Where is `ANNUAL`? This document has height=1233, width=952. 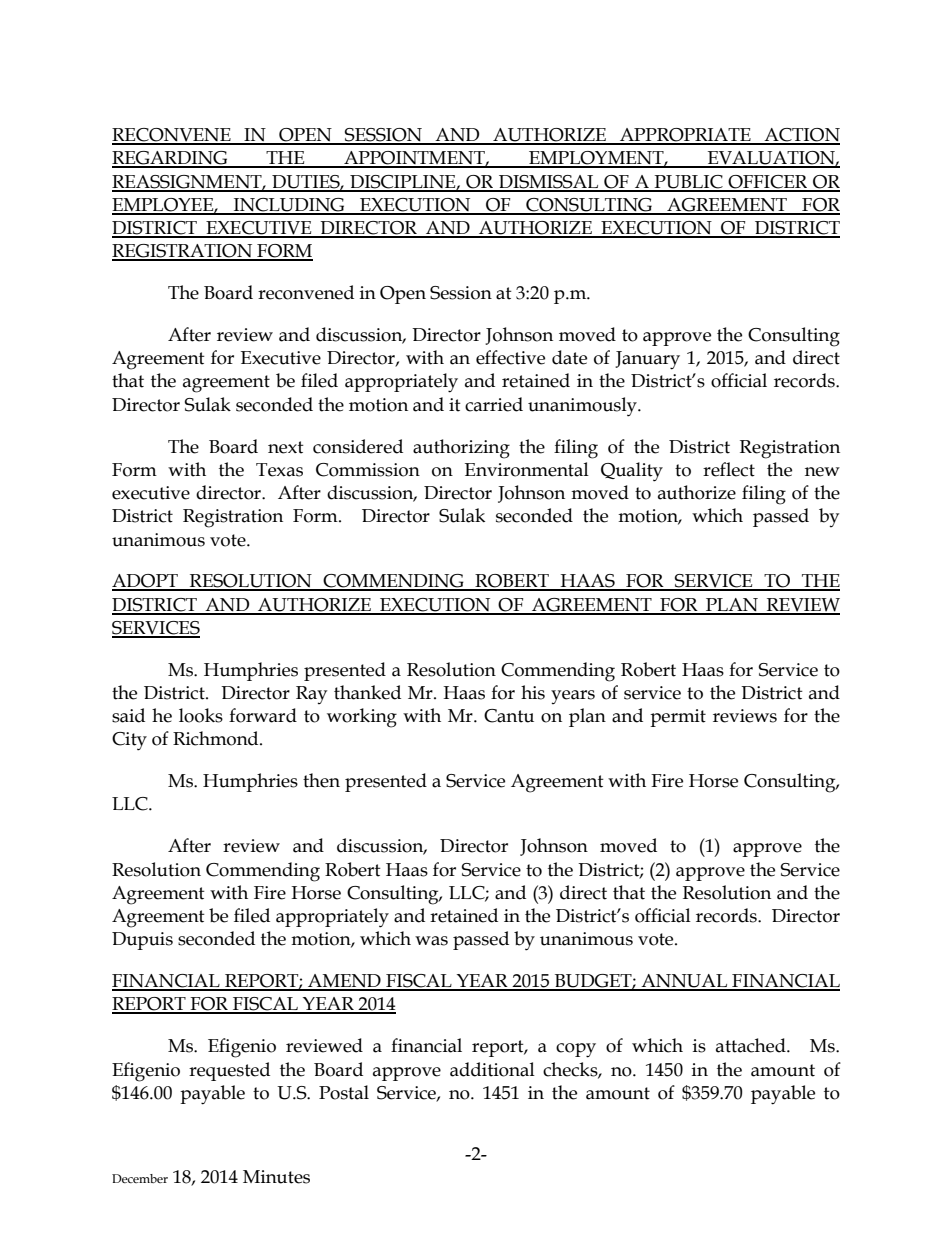 ANNUAL is located at coordinates (684, 982).
